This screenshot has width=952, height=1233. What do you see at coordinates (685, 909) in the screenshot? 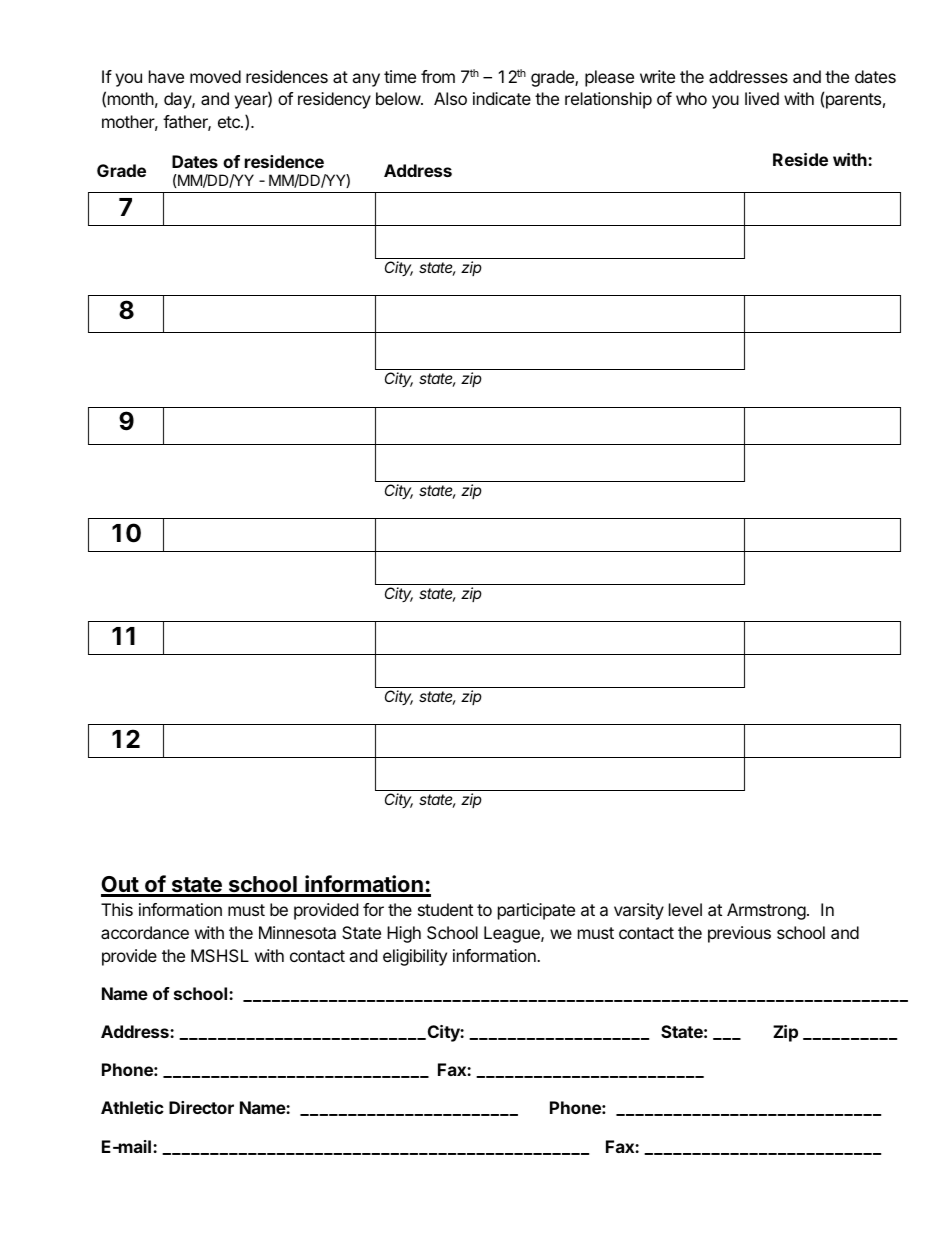
I see `level` at bounding box center [685, 909].
